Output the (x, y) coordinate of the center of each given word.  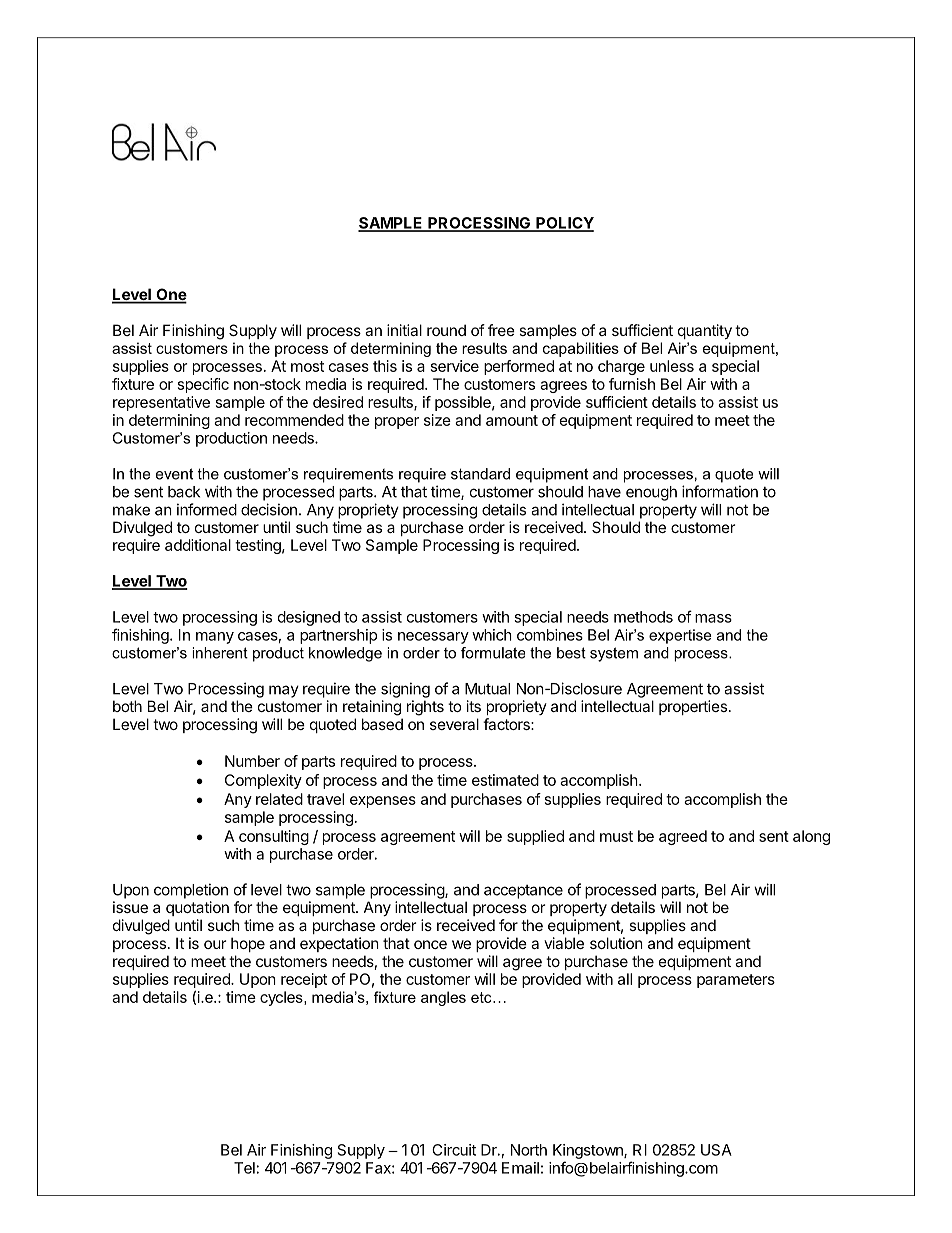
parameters (736, 981)
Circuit (454, 1150)
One (170, 295)
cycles (282, 998)
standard (480, 474)
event (174, 474)
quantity (705, 331)
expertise (680, 636)
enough (651, 493)
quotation (197, 908)
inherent (220, 653)
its (474, 706)
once (430, 944)
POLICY (564, 224)
